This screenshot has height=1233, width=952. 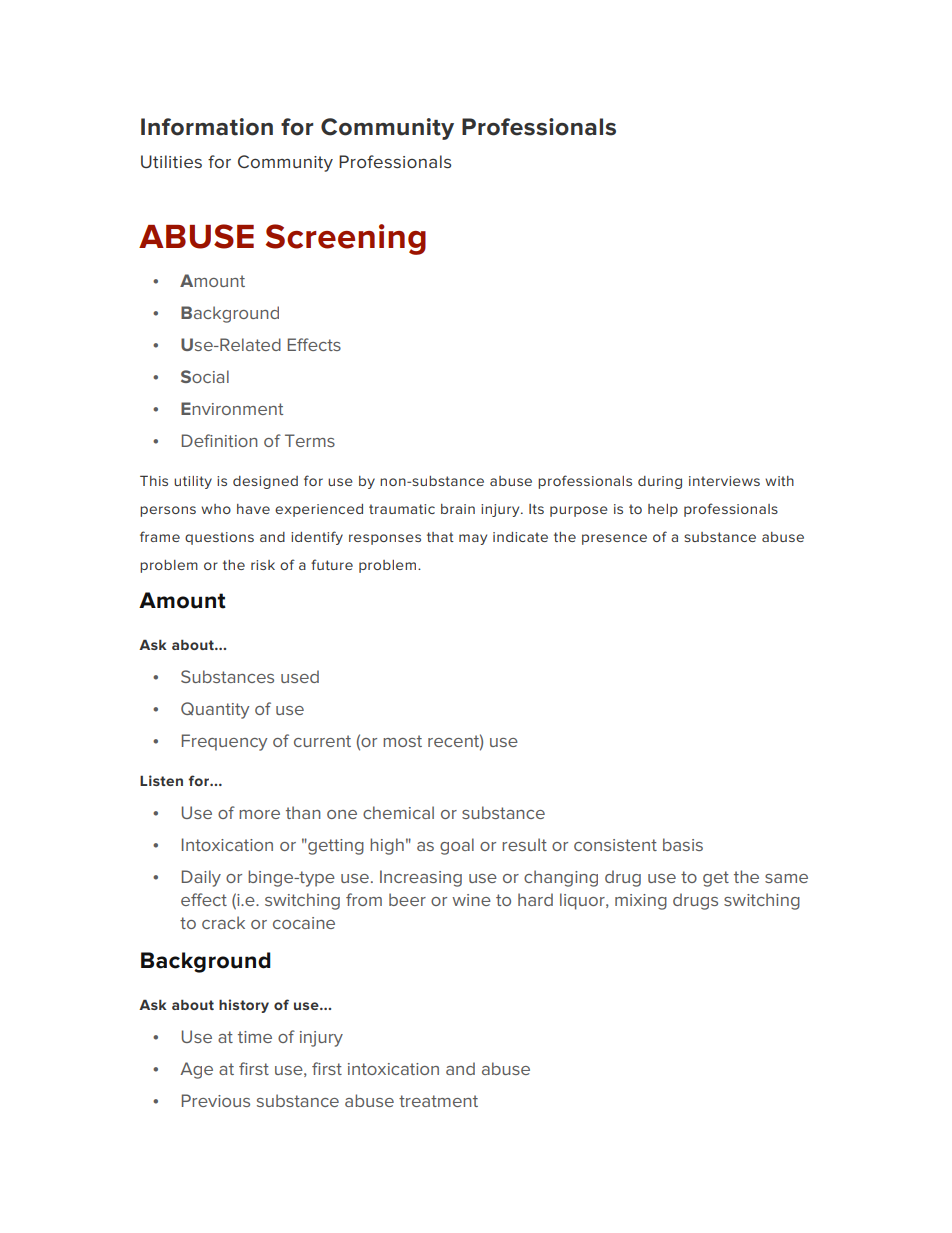 What do you see at coordinates (205, 376) in the screenshot?
I see `Social` at bounding box center [205, 376].
